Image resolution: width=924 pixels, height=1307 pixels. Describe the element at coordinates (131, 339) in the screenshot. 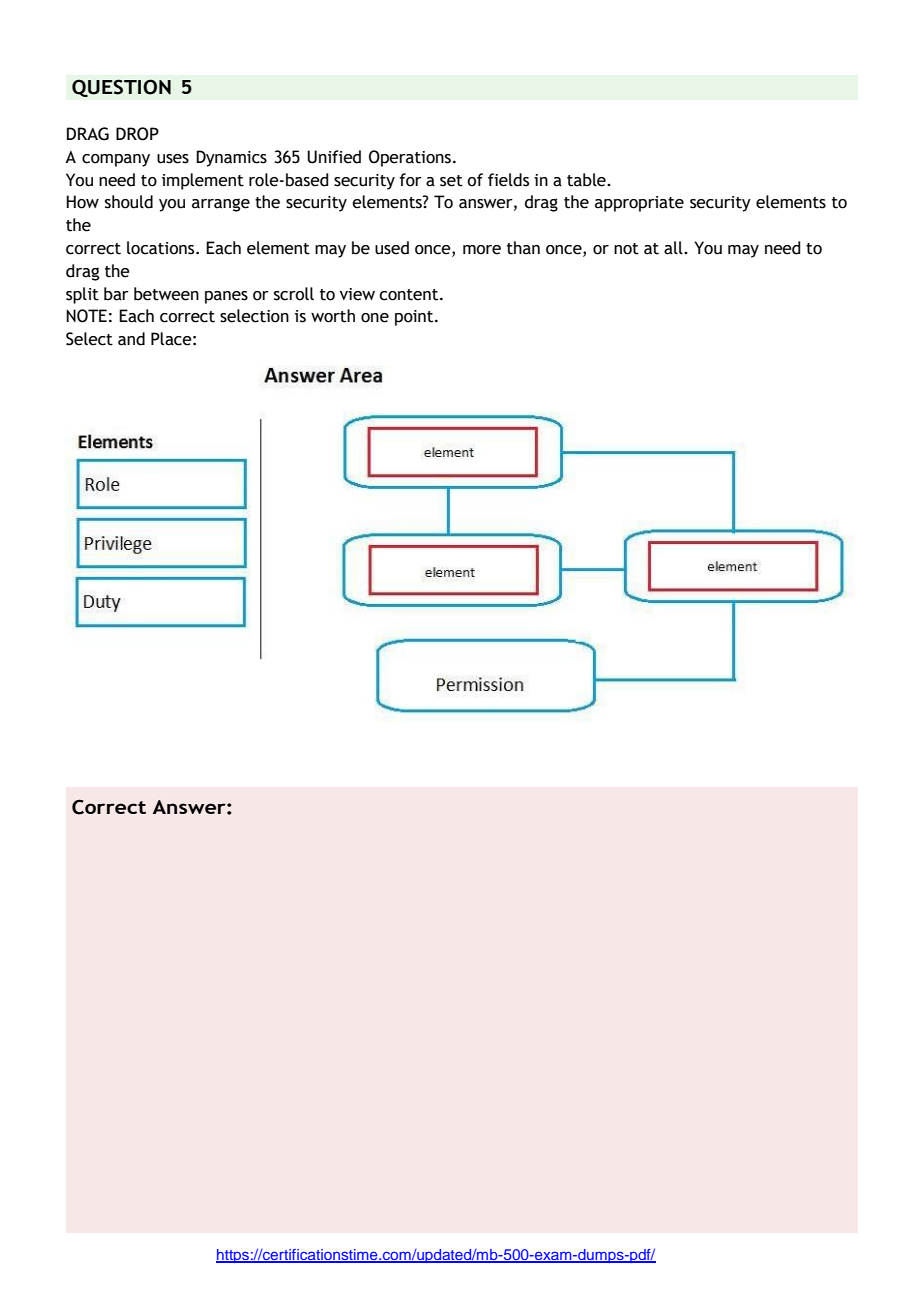

I see `and` at that location.
